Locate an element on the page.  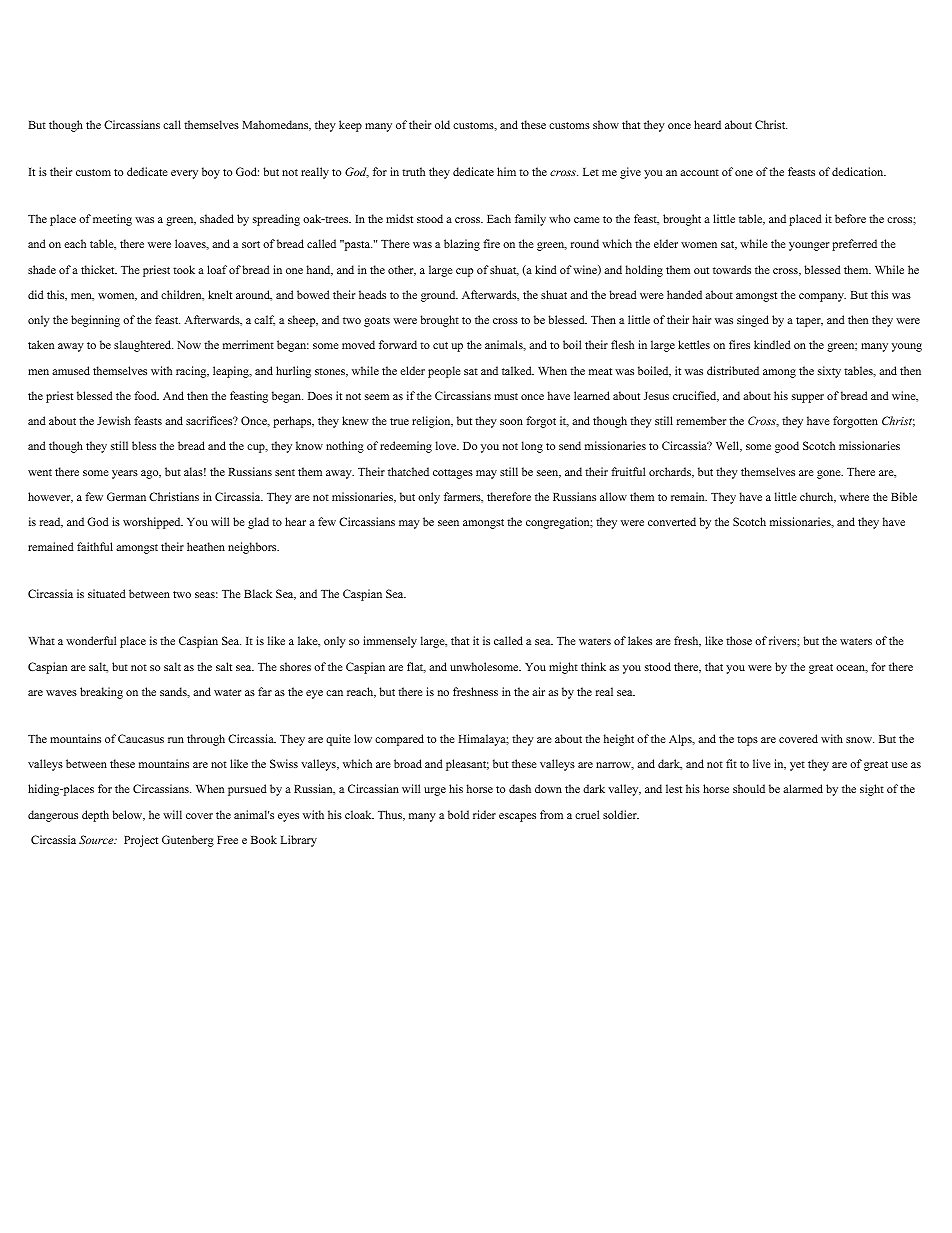
alarmed is located at coordinates (803, 788).
